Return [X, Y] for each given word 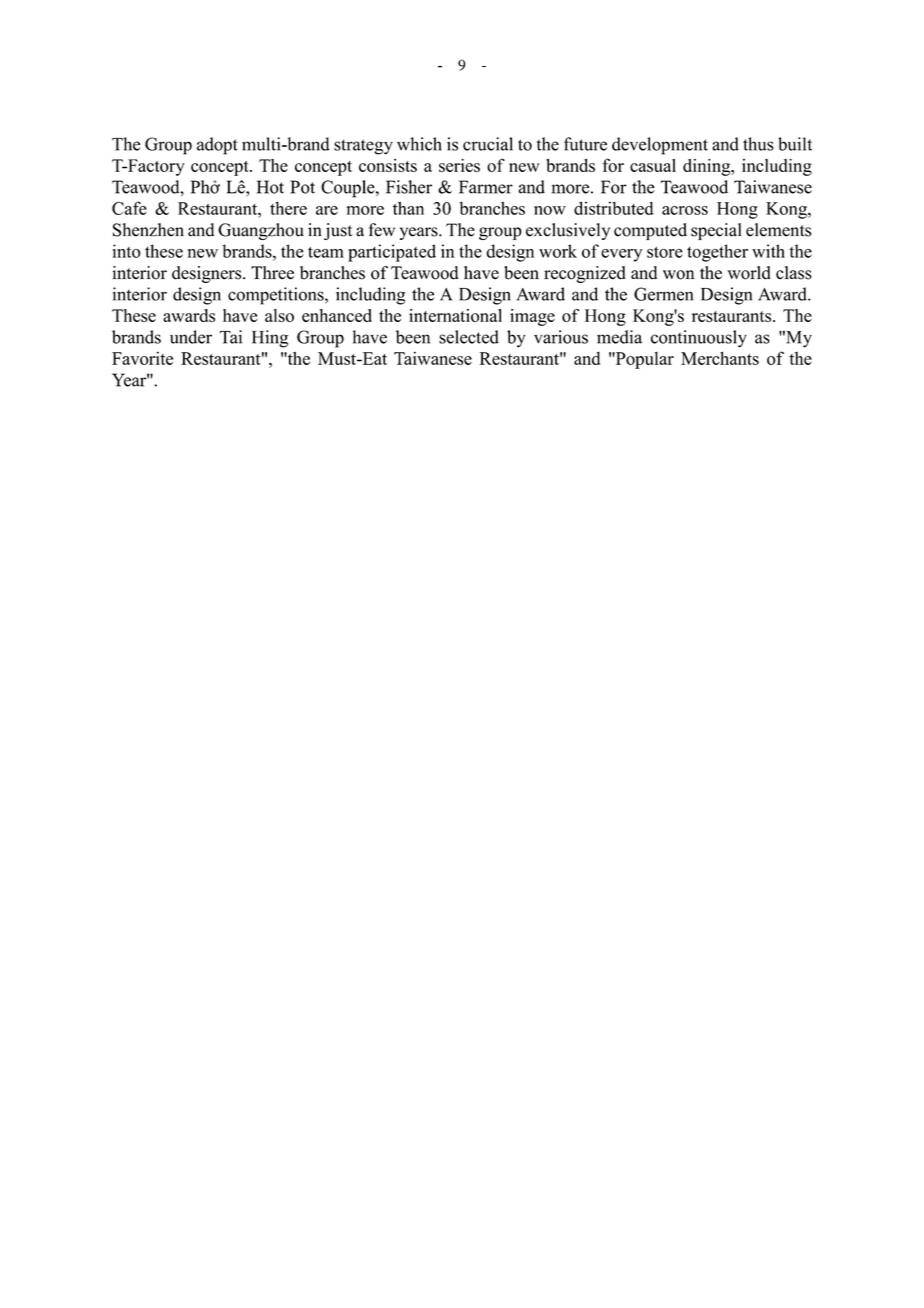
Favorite [142, 358]
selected [469, 337]
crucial [488, 144]
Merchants [720, 358]
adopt [217, 146]
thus [758, 144]
